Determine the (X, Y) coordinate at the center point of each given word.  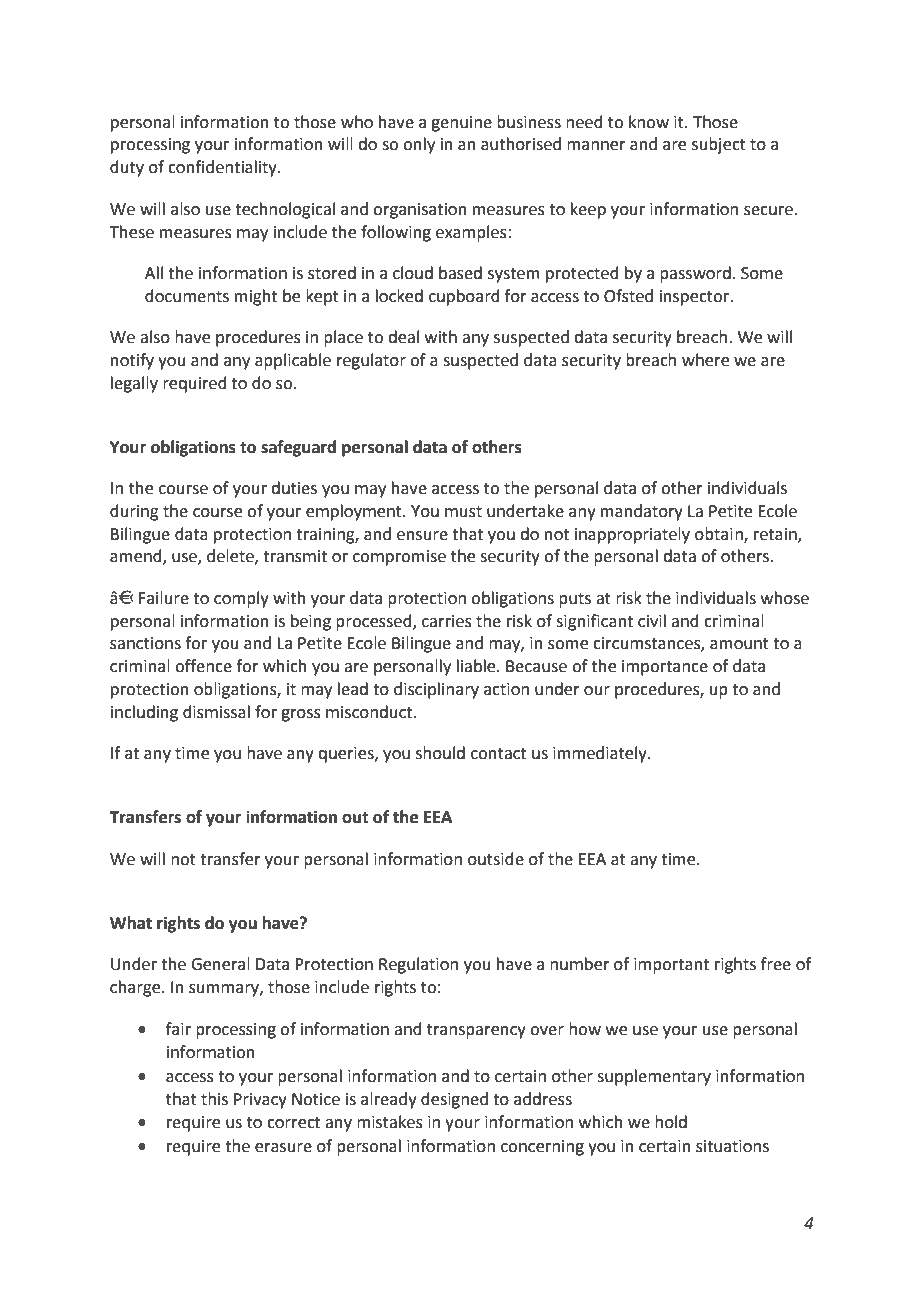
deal (403, 337)
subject (719, 145)
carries (447, 621)
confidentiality (223, 168)
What (131, 923)
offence (203, 666)
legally (134, 384)
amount (739, 644)
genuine (461, 124)
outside (496, 859)
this (214, 1099)
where (705, 360)
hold (671, 1122)
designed (454, 1100)
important (671, 966)
